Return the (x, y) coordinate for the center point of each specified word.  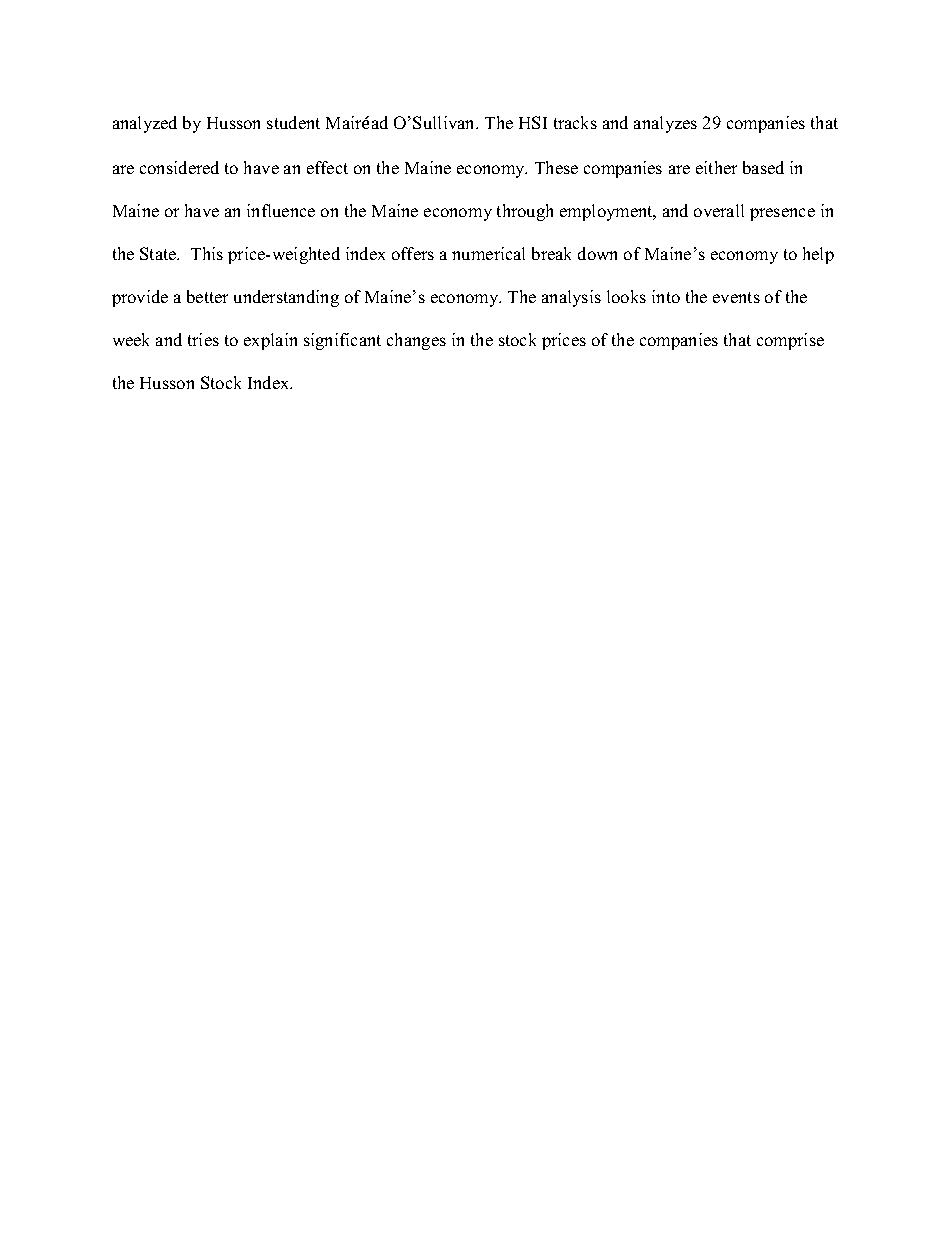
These (556, 167)
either (716, 167)
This (207, 253)
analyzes (665, 124)
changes (416, 341)
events (736, 297)
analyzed (145, 124)
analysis (571, 298)
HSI (533, 122)
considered (179, 167)
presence (782, 214)
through (525, 212)
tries (203, 339)
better (207, 296)
